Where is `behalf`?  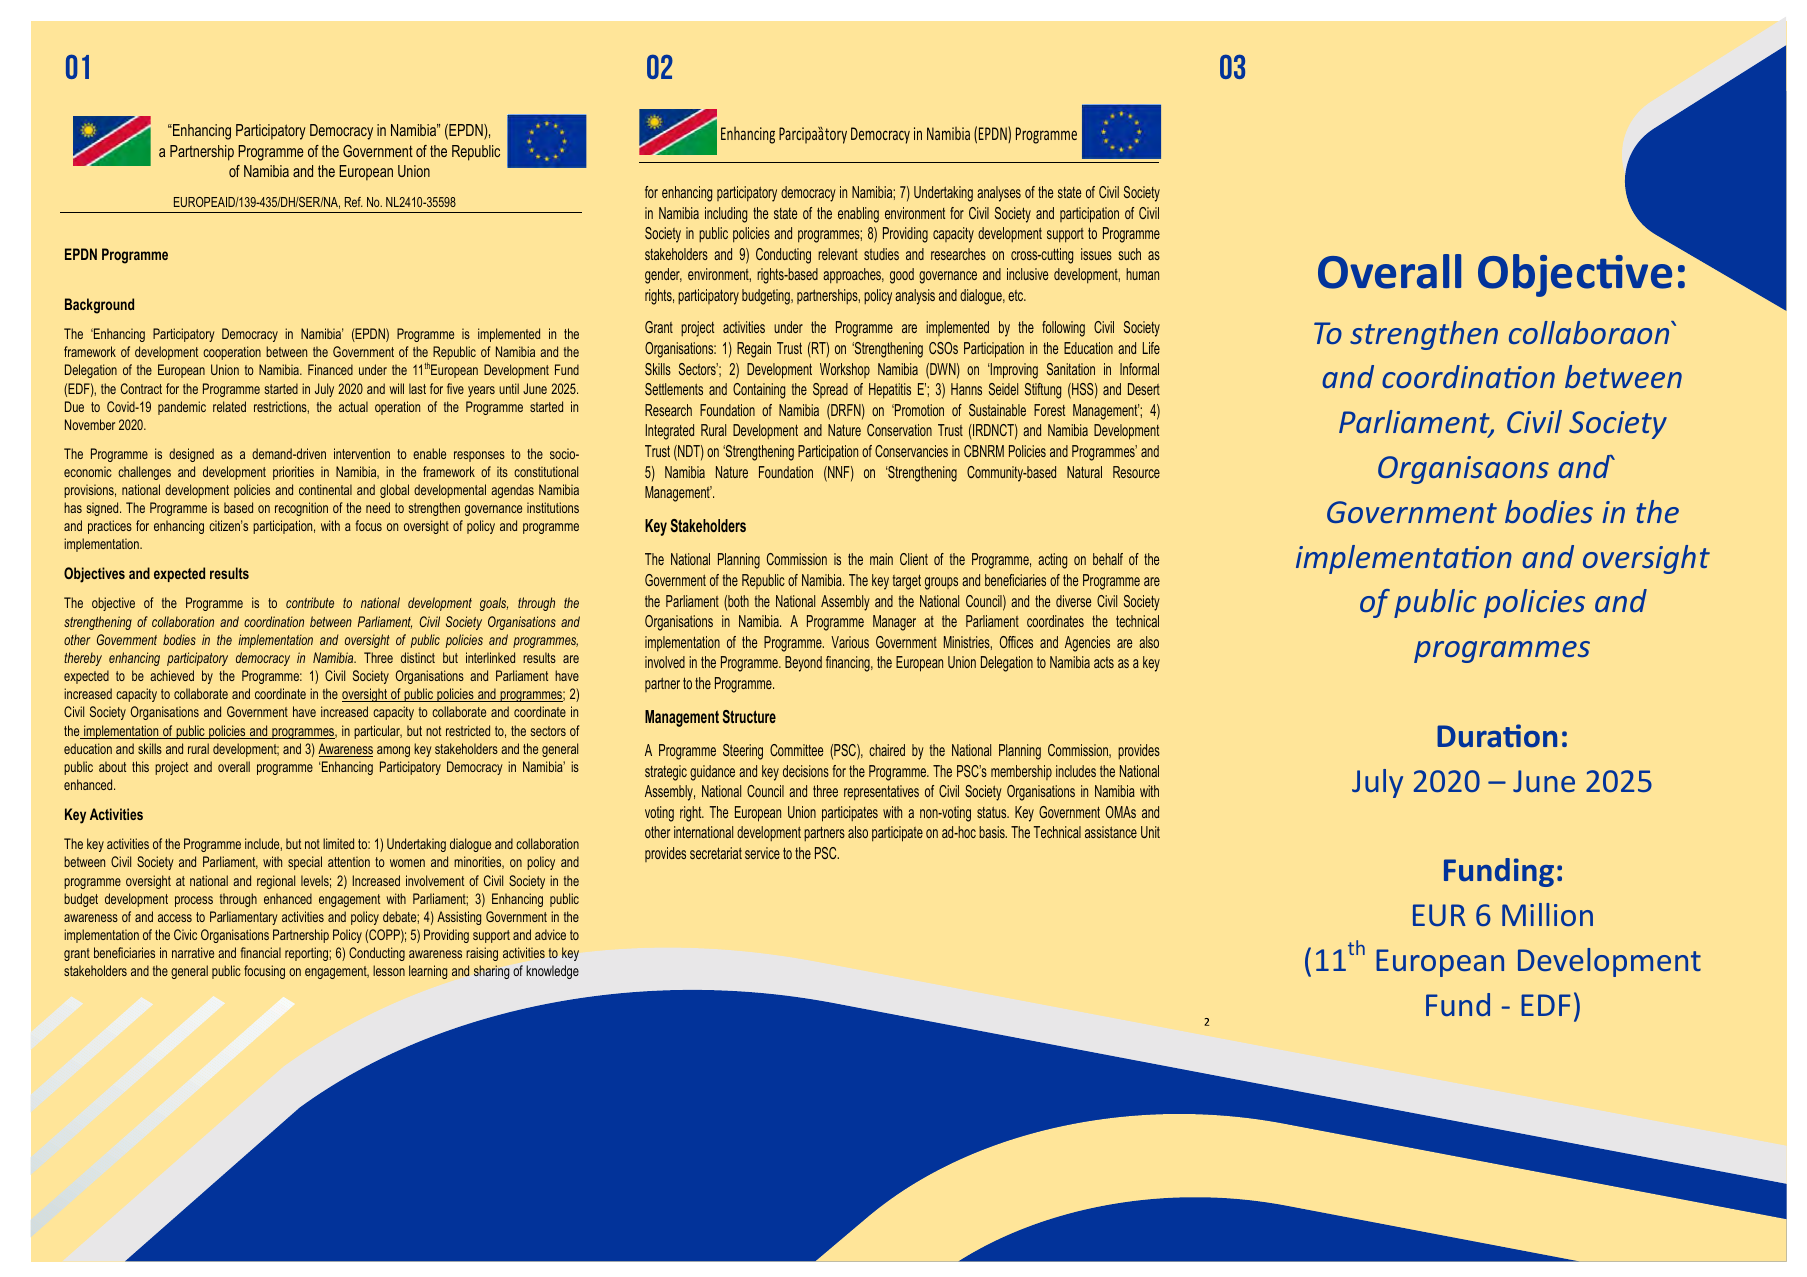 behalf is located at coordinates (1108, 559).
